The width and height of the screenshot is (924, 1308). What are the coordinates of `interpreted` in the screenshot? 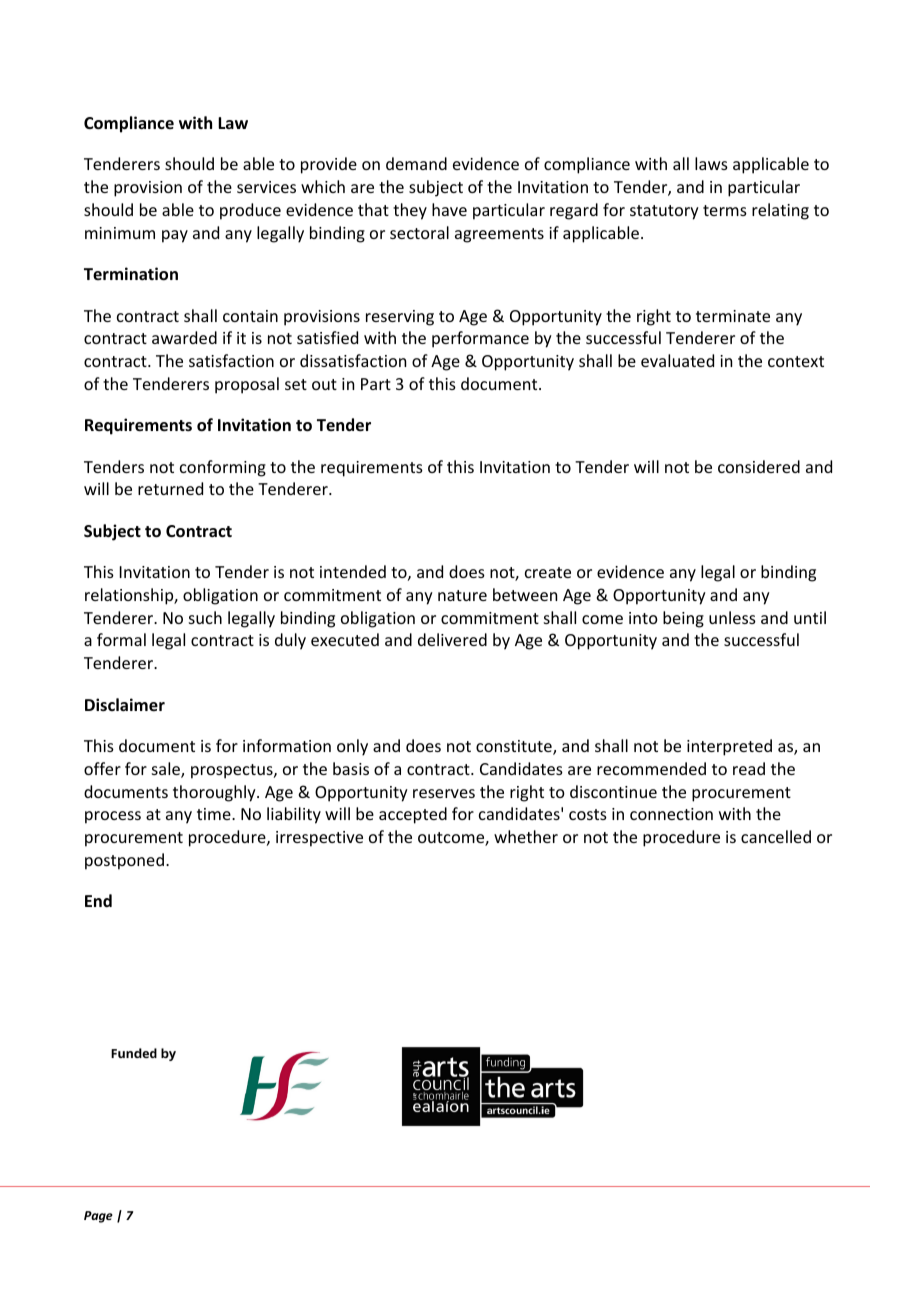 It's located at (729, 747).
